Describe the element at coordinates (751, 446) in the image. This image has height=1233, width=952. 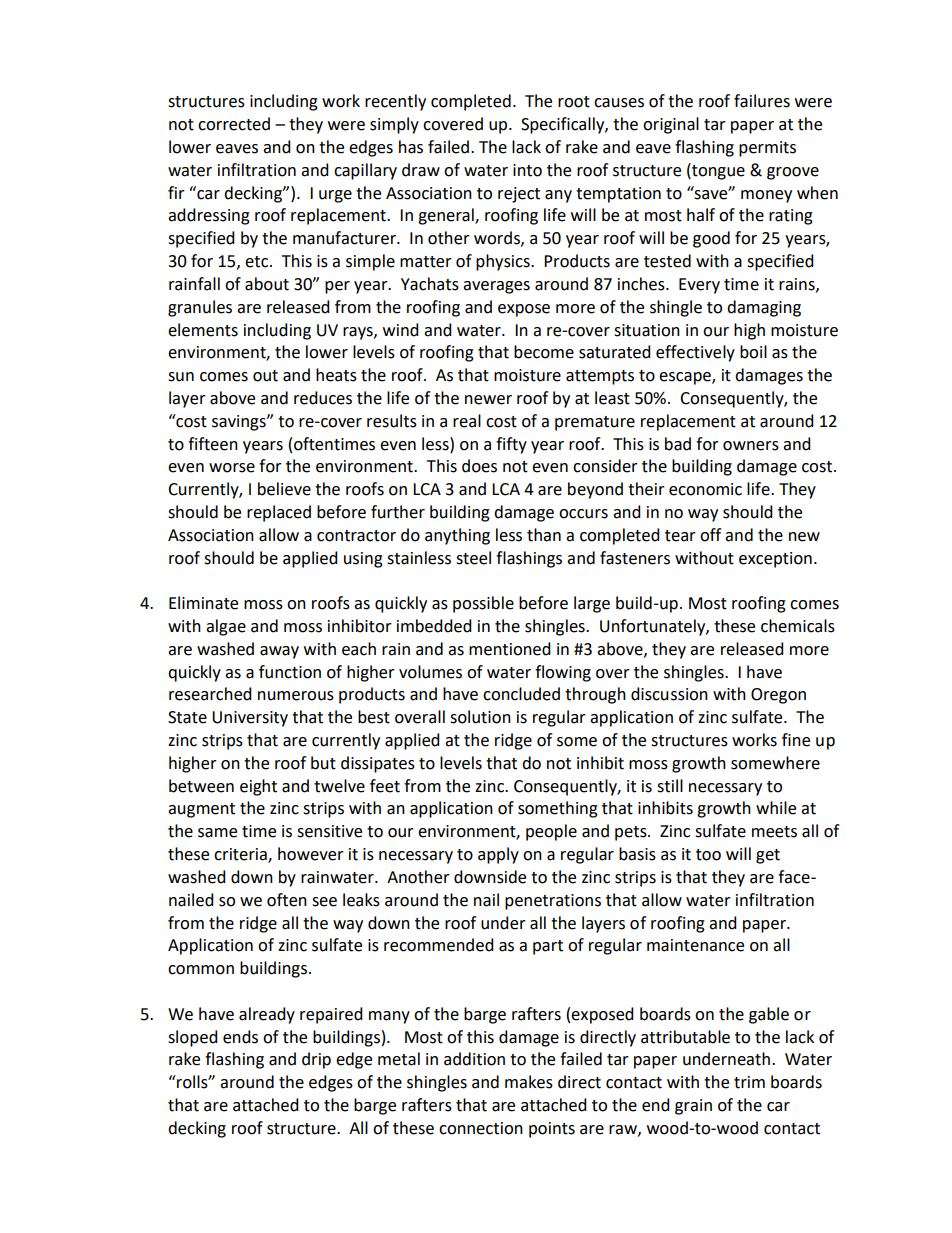
I see `owners` at that location.
